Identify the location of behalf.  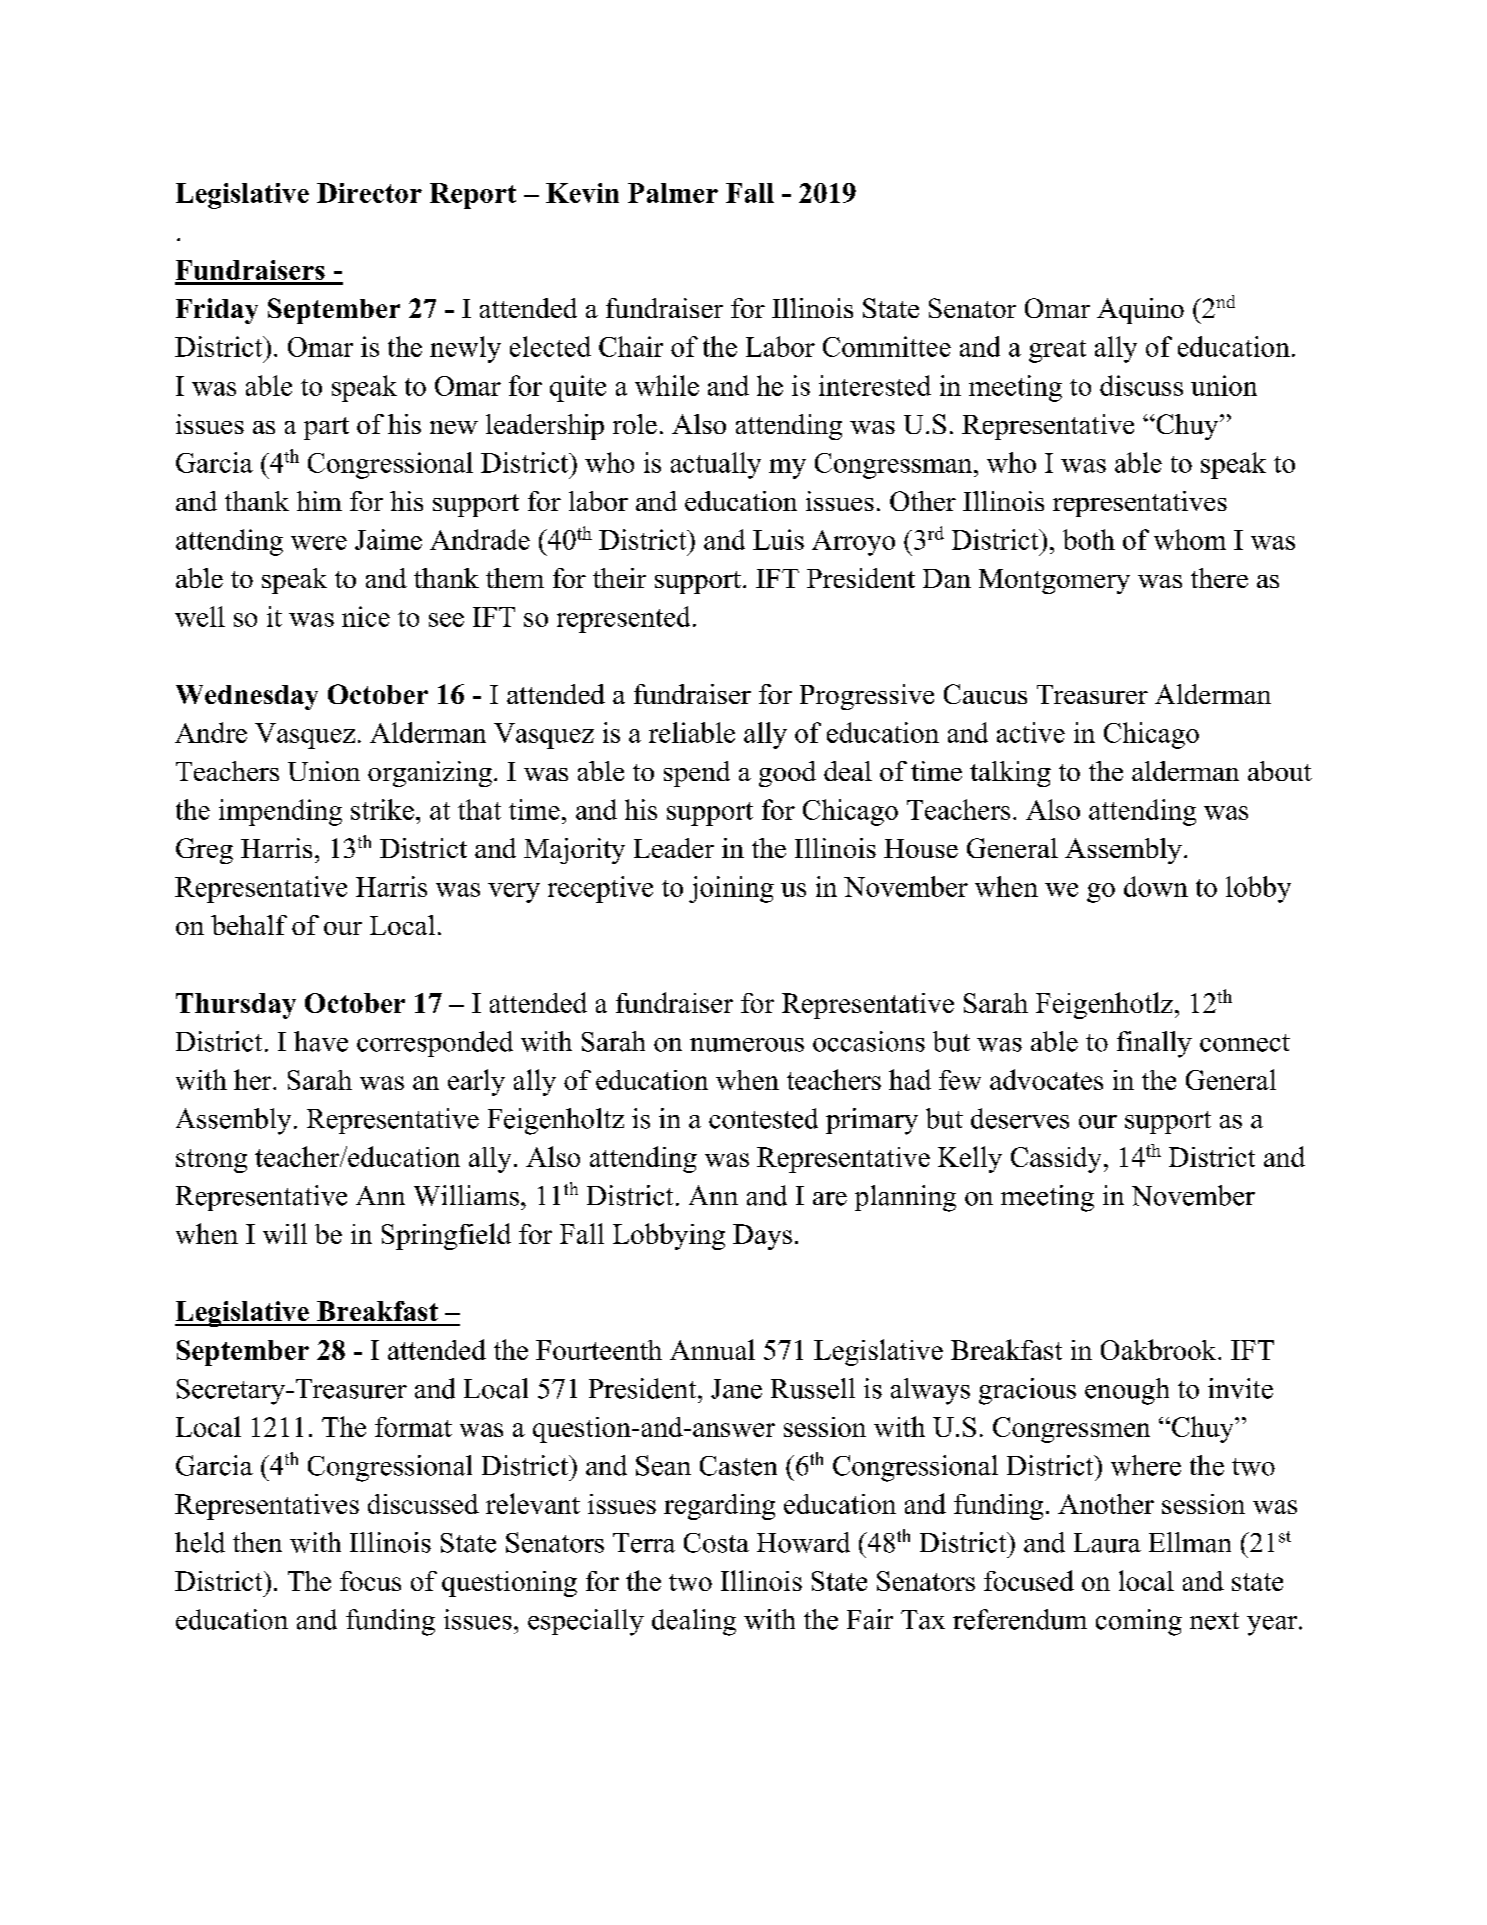
(249, 925).
